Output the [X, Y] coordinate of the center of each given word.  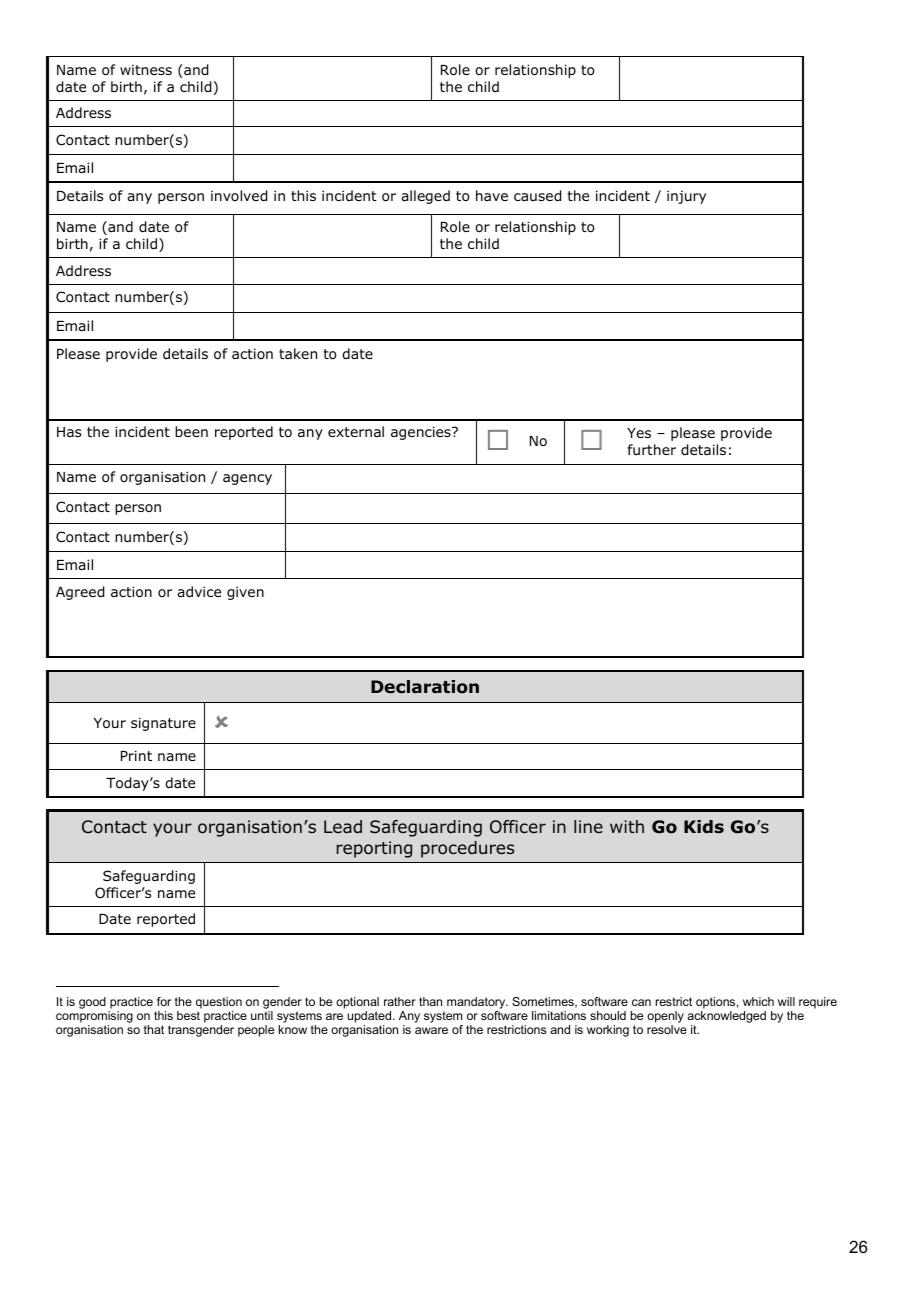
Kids [704, 827]
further [652, 449]
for [164, 1001]
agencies [422, 433]
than [430, 1001]
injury [686, 197]
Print [136, 755]
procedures [467, 849]
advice [199, 591]
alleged [425, 197]
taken [298, 353]
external [356, 431]
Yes [639, 433]
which [758, 1001]
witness [146, 70]
